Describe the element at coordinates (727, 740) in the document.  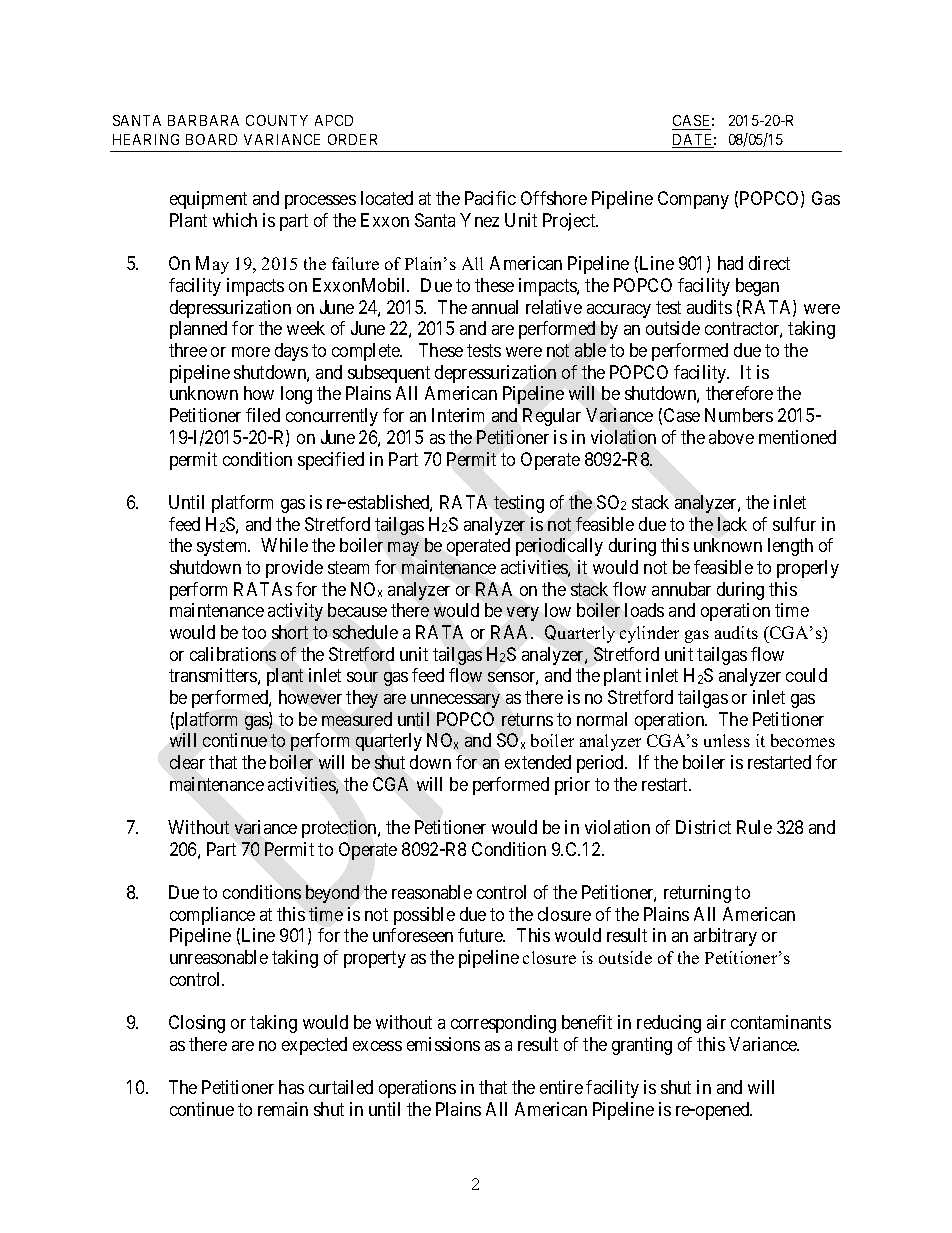
I see `unless` at that location.
